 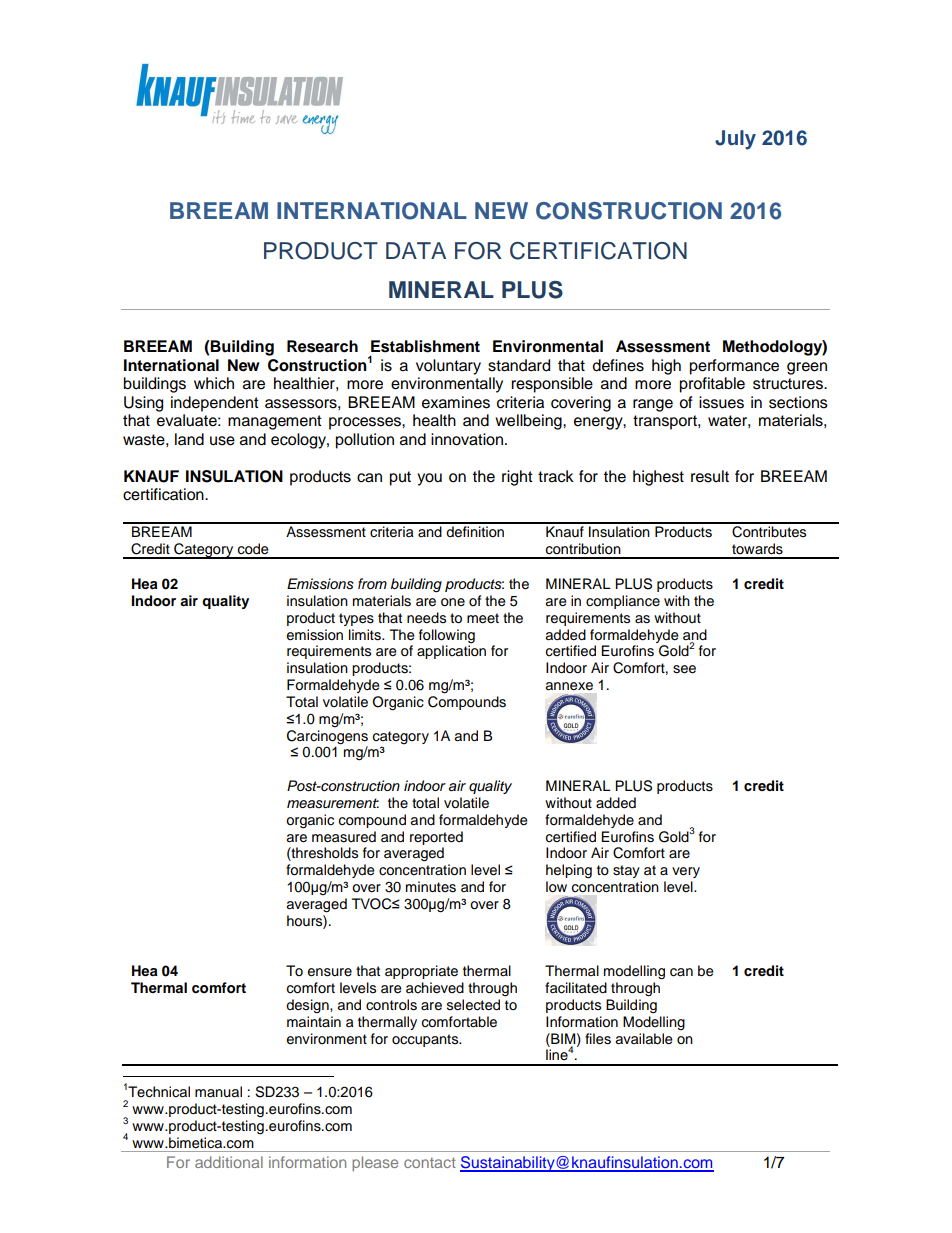 I want to click on application, so click(x=451, y=652).
